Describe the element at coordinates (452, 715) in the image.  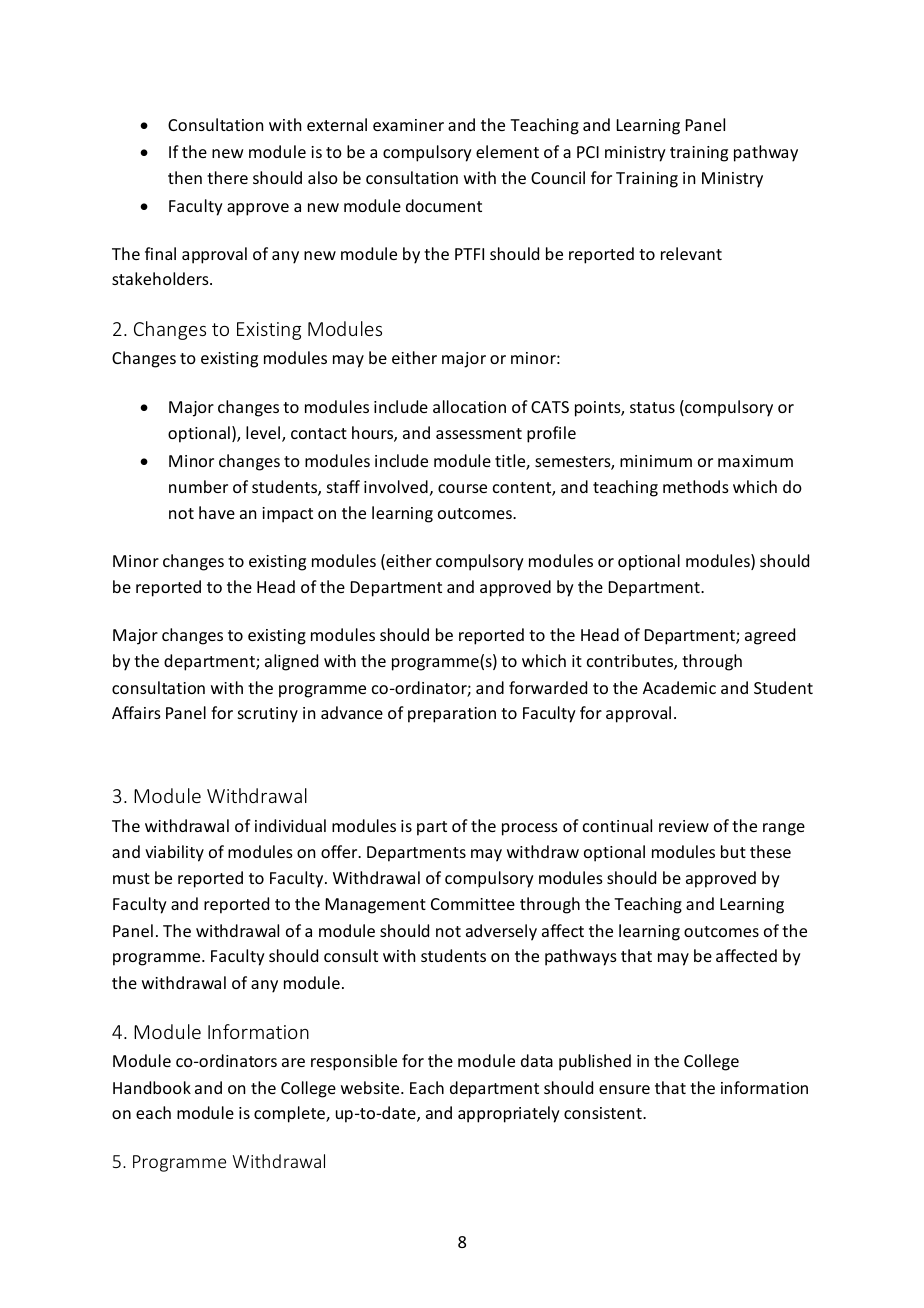
I see `preparation` at that location.
